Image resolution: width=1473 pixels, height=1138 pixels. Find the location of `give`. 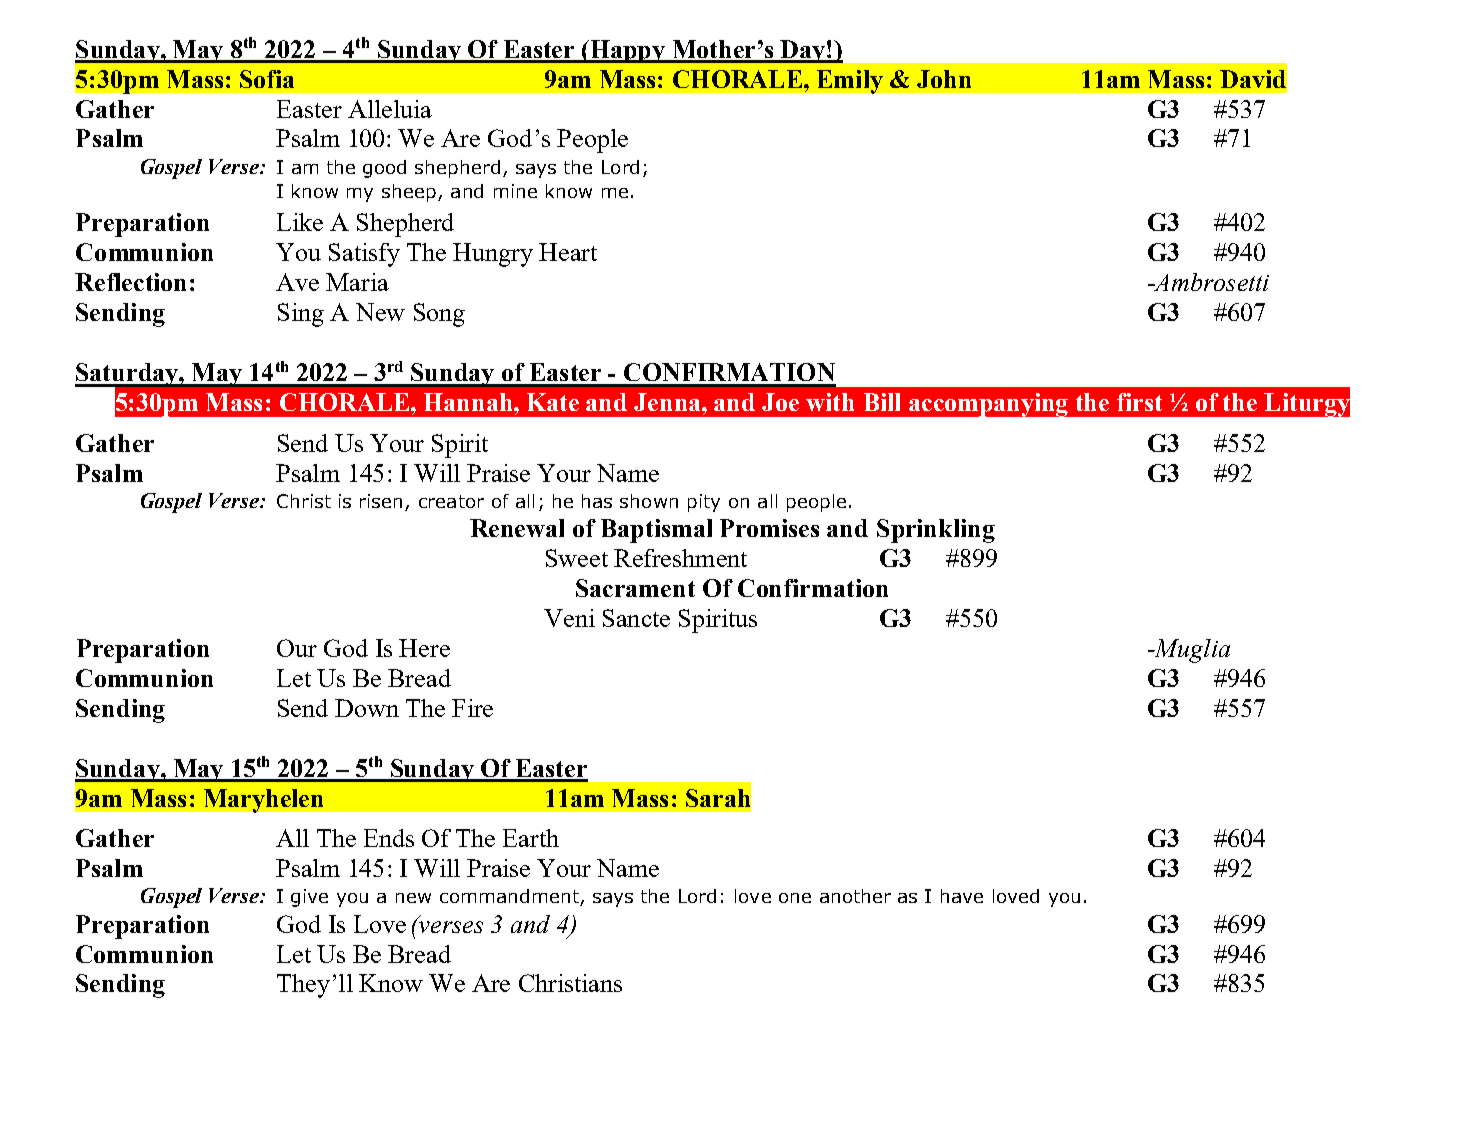

give is located at coordinates (309, 898).
